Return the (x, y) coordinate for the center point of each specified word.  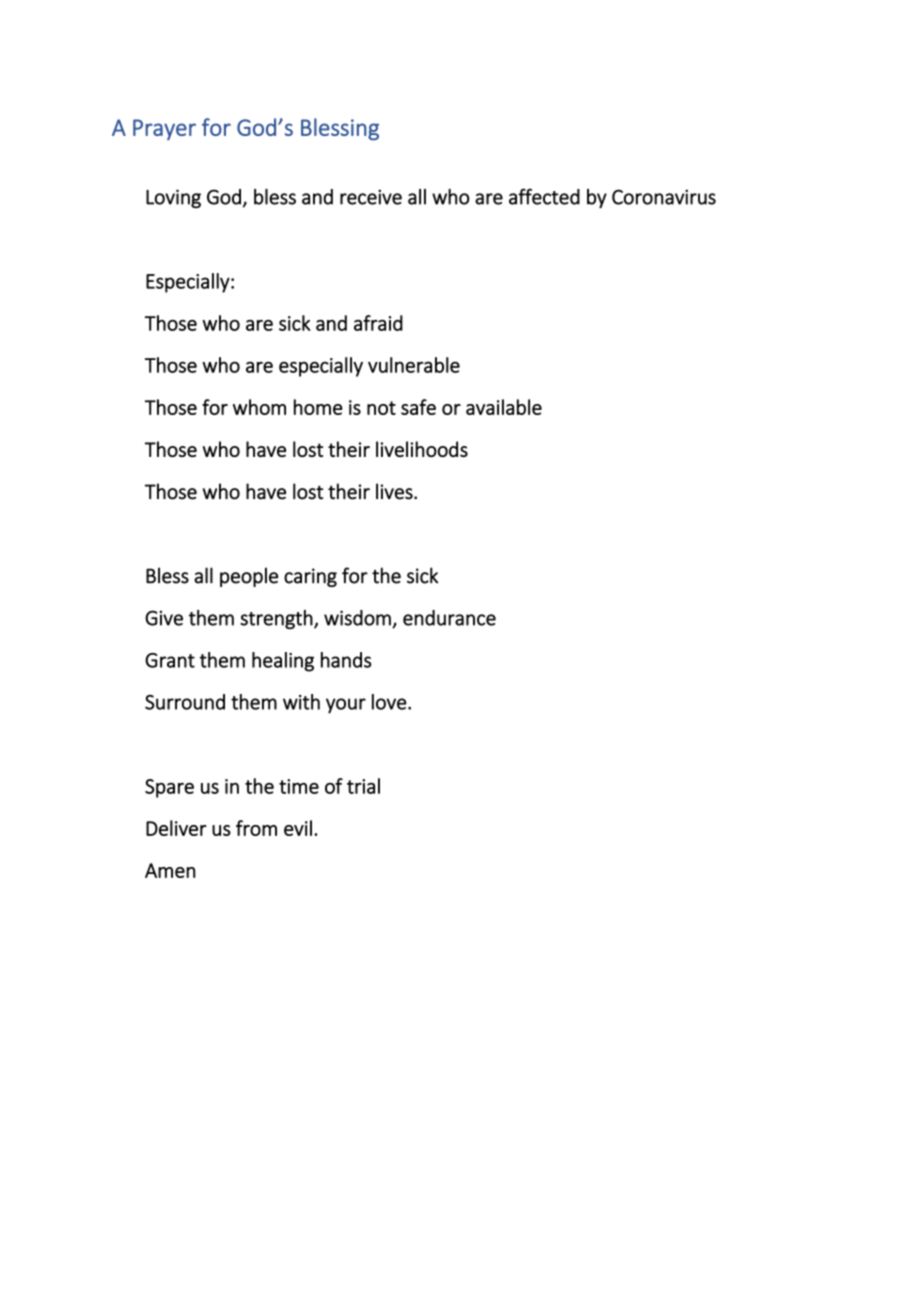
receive (371, 197)
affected (544, 196)
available (504, 407)
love (389, 702)
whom (259, 407)
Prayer (164, 130)
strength (276, 619)
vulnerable (414, 365)
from (256, 828)
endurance (449, 618)
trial (363, 786)
